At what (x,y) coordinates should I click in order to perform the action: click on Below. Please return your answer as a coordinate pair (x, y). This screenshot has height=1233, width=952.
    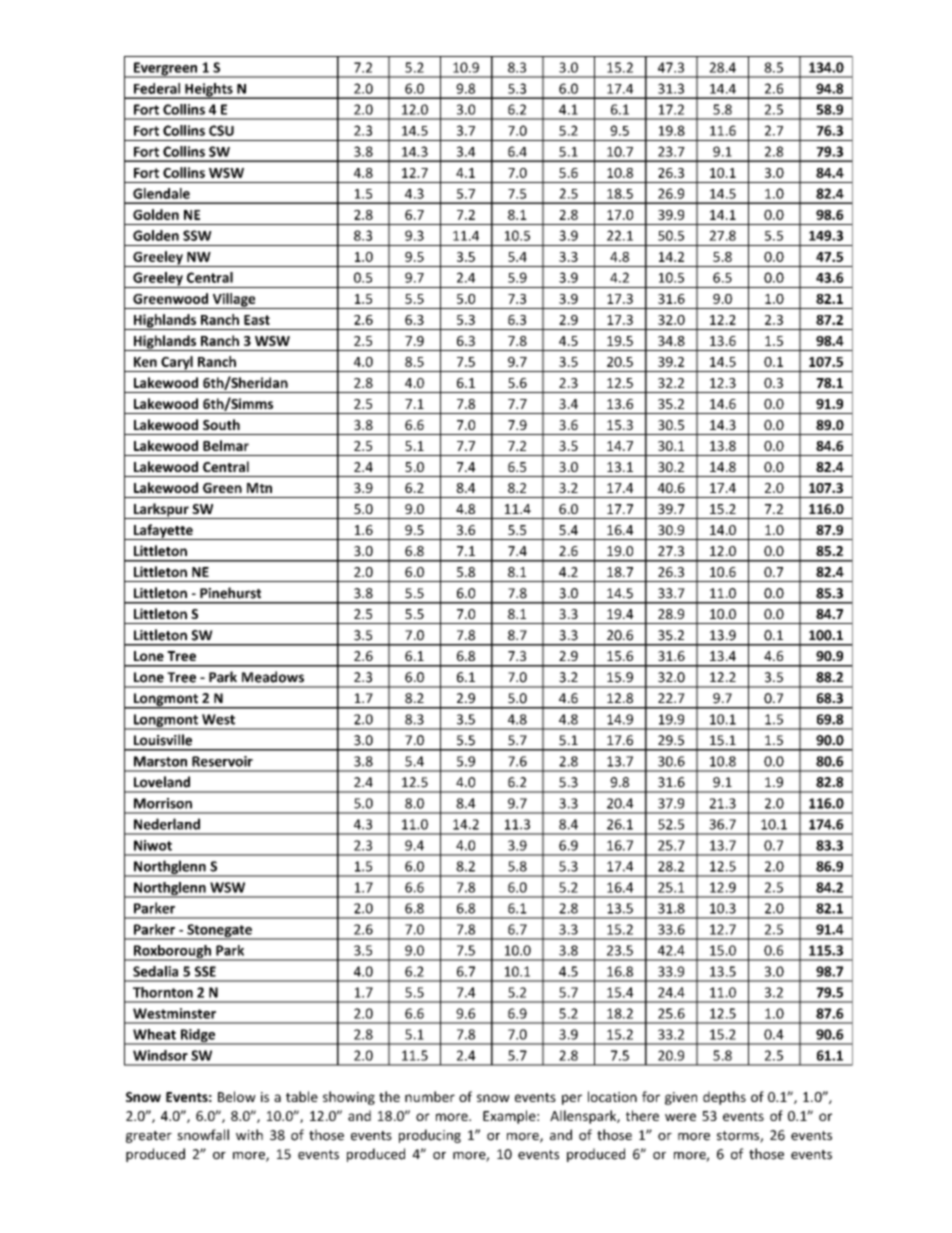
    Looking at the image, I should click on (237, 1096).
